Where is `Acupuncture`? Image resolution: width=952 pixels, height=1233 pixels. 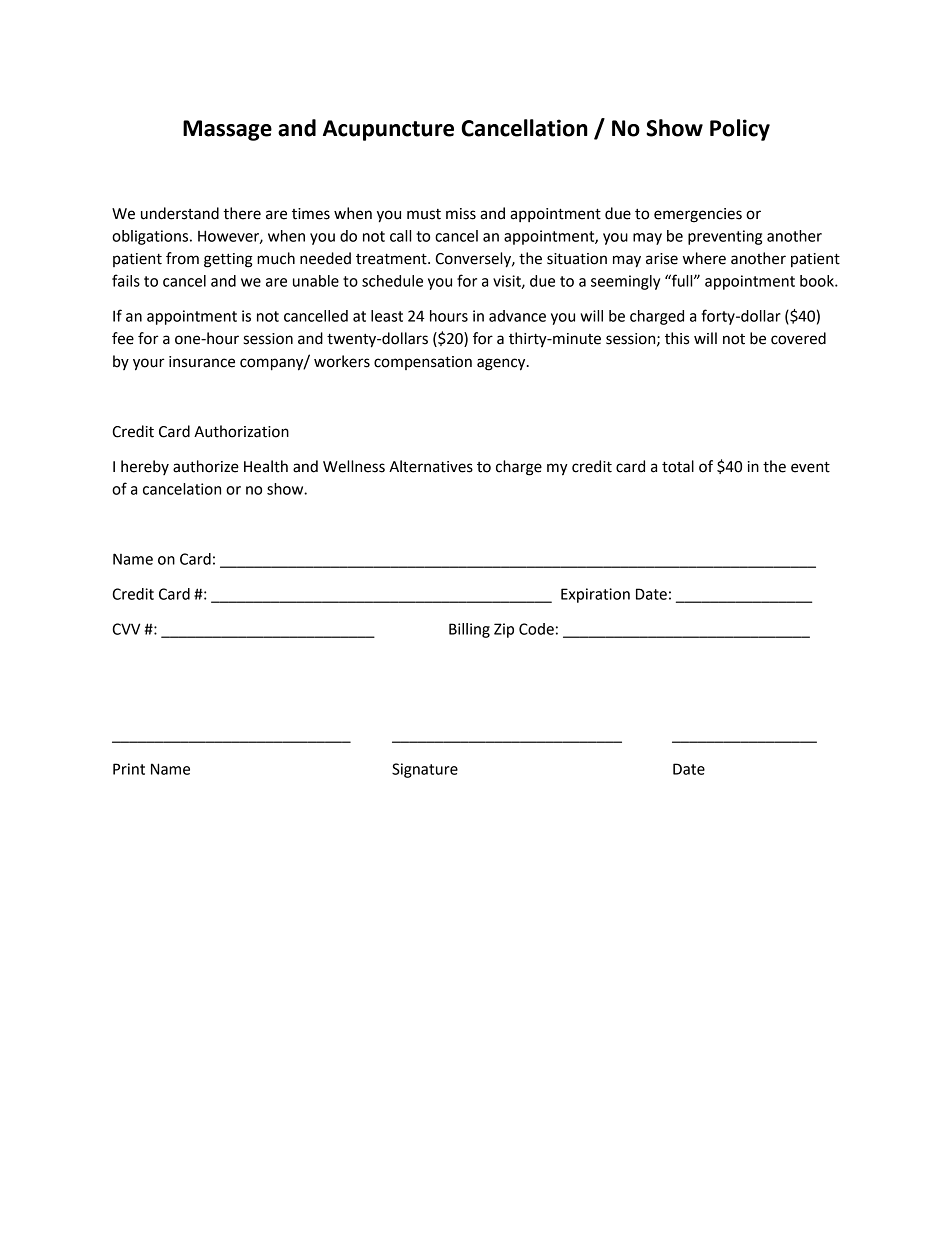 Acupuncture is located at coordinates (388, 130).
